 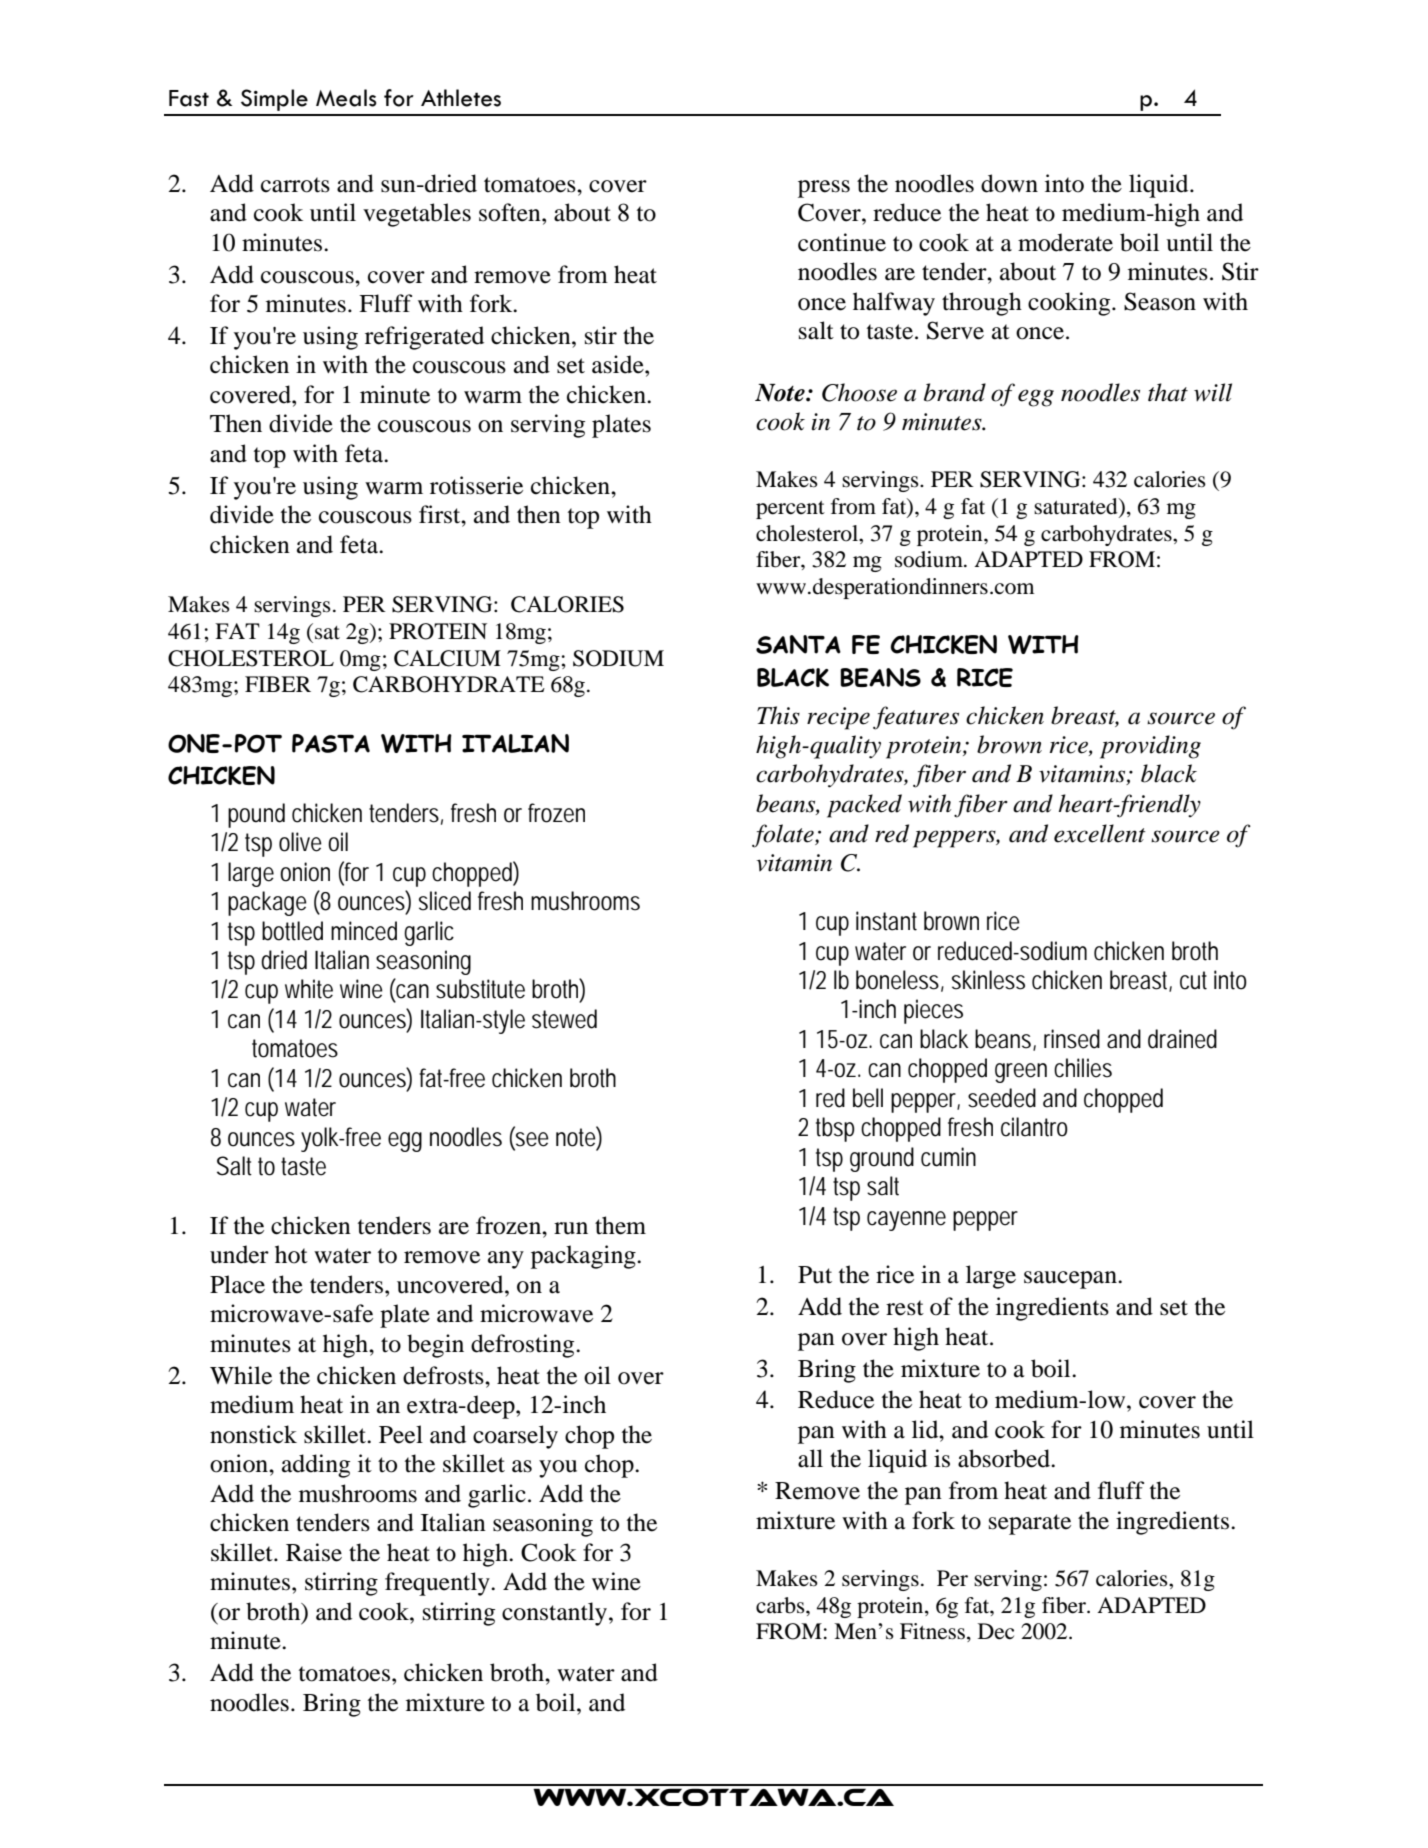 I want to click on Raise, so click(x=314, y=1552).
